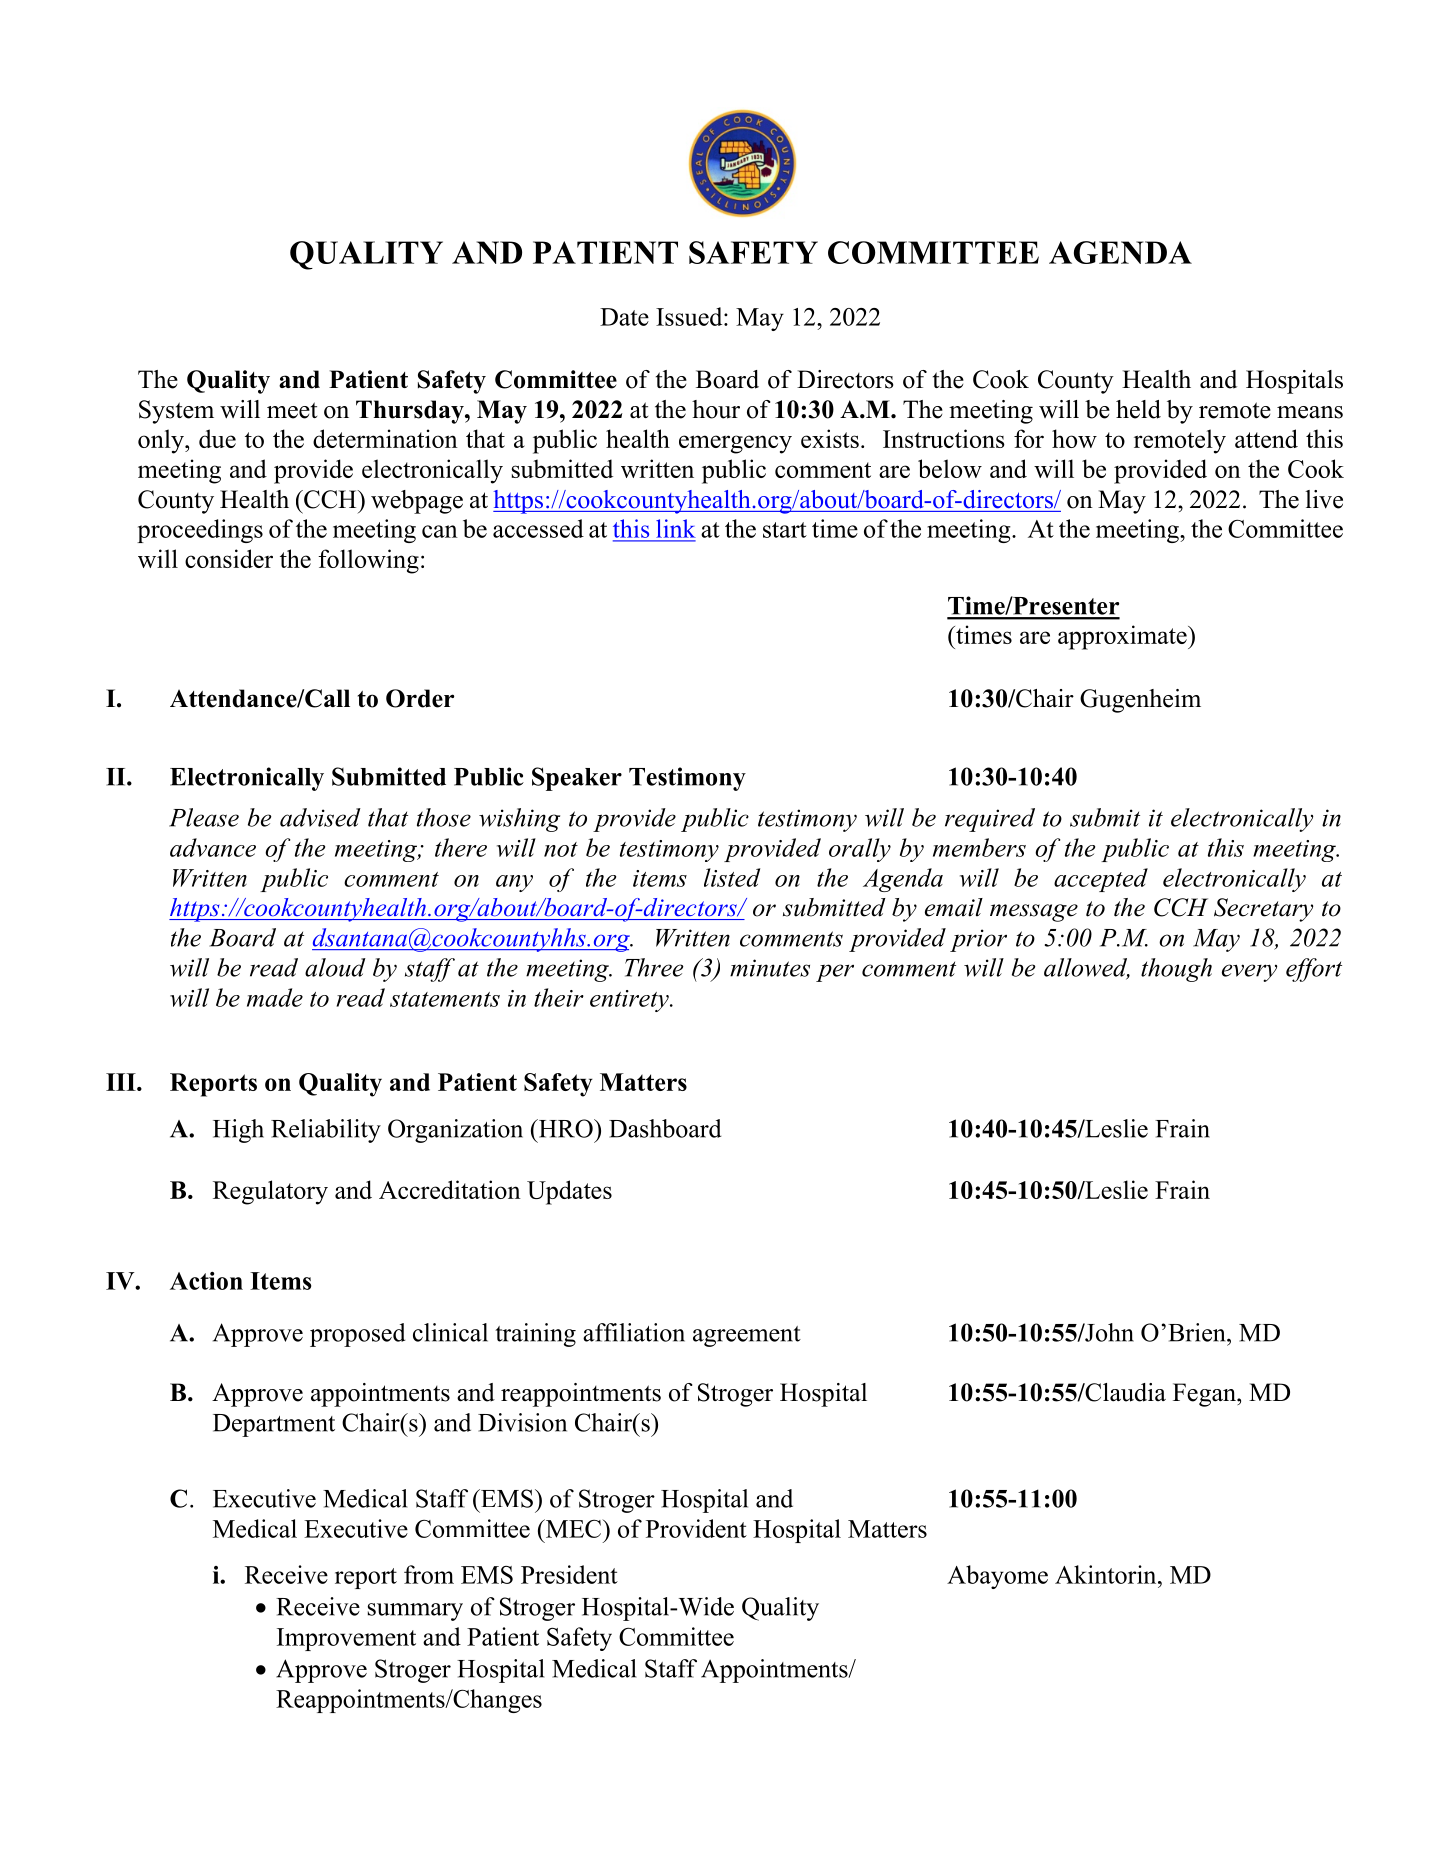 This page has width=1449, height=1876. I want to click on MEC, so click(573, 1528).
